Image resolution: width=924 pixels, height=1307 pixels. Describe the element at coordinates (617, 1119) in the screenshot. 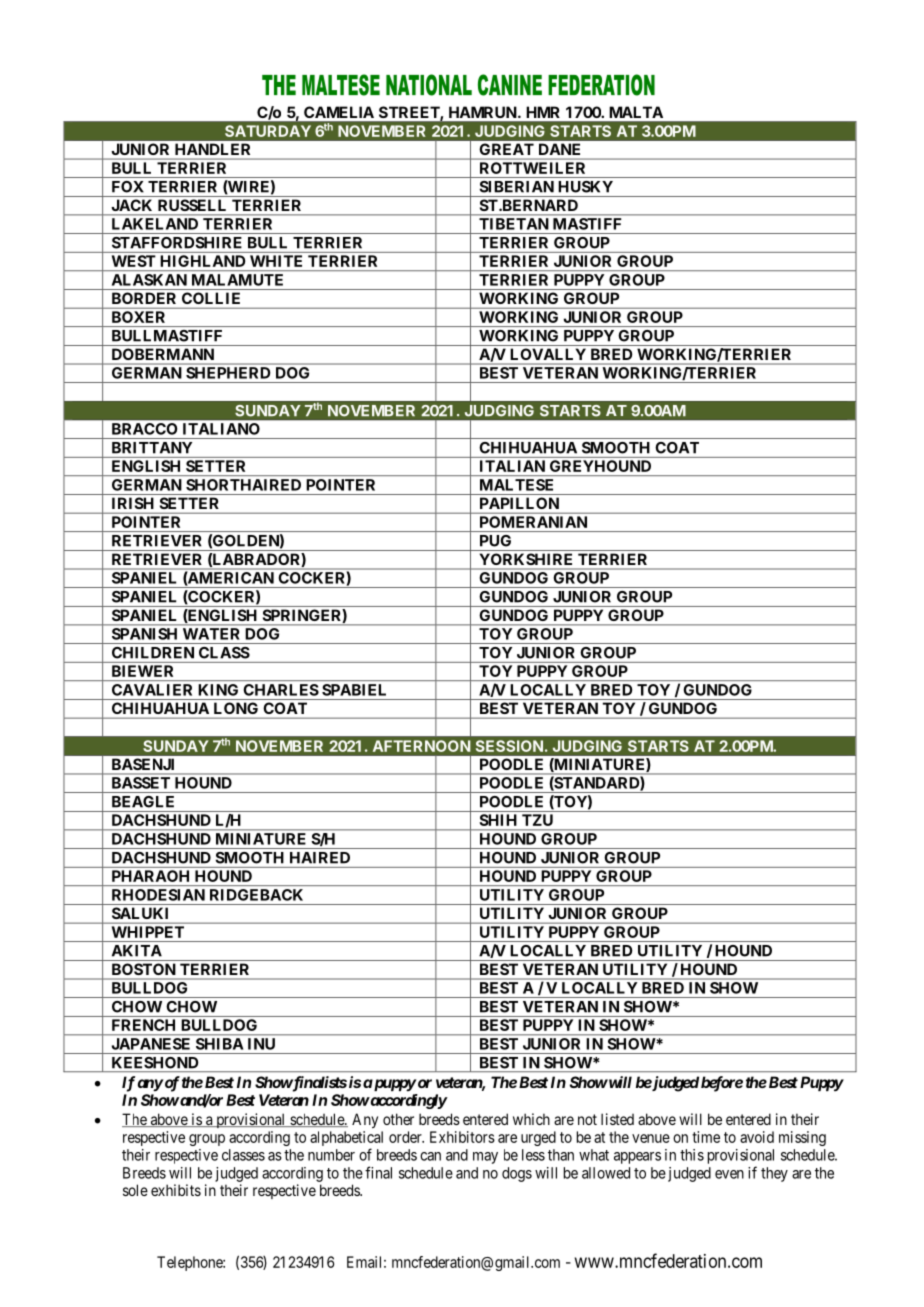

I see `listed` at that location.
